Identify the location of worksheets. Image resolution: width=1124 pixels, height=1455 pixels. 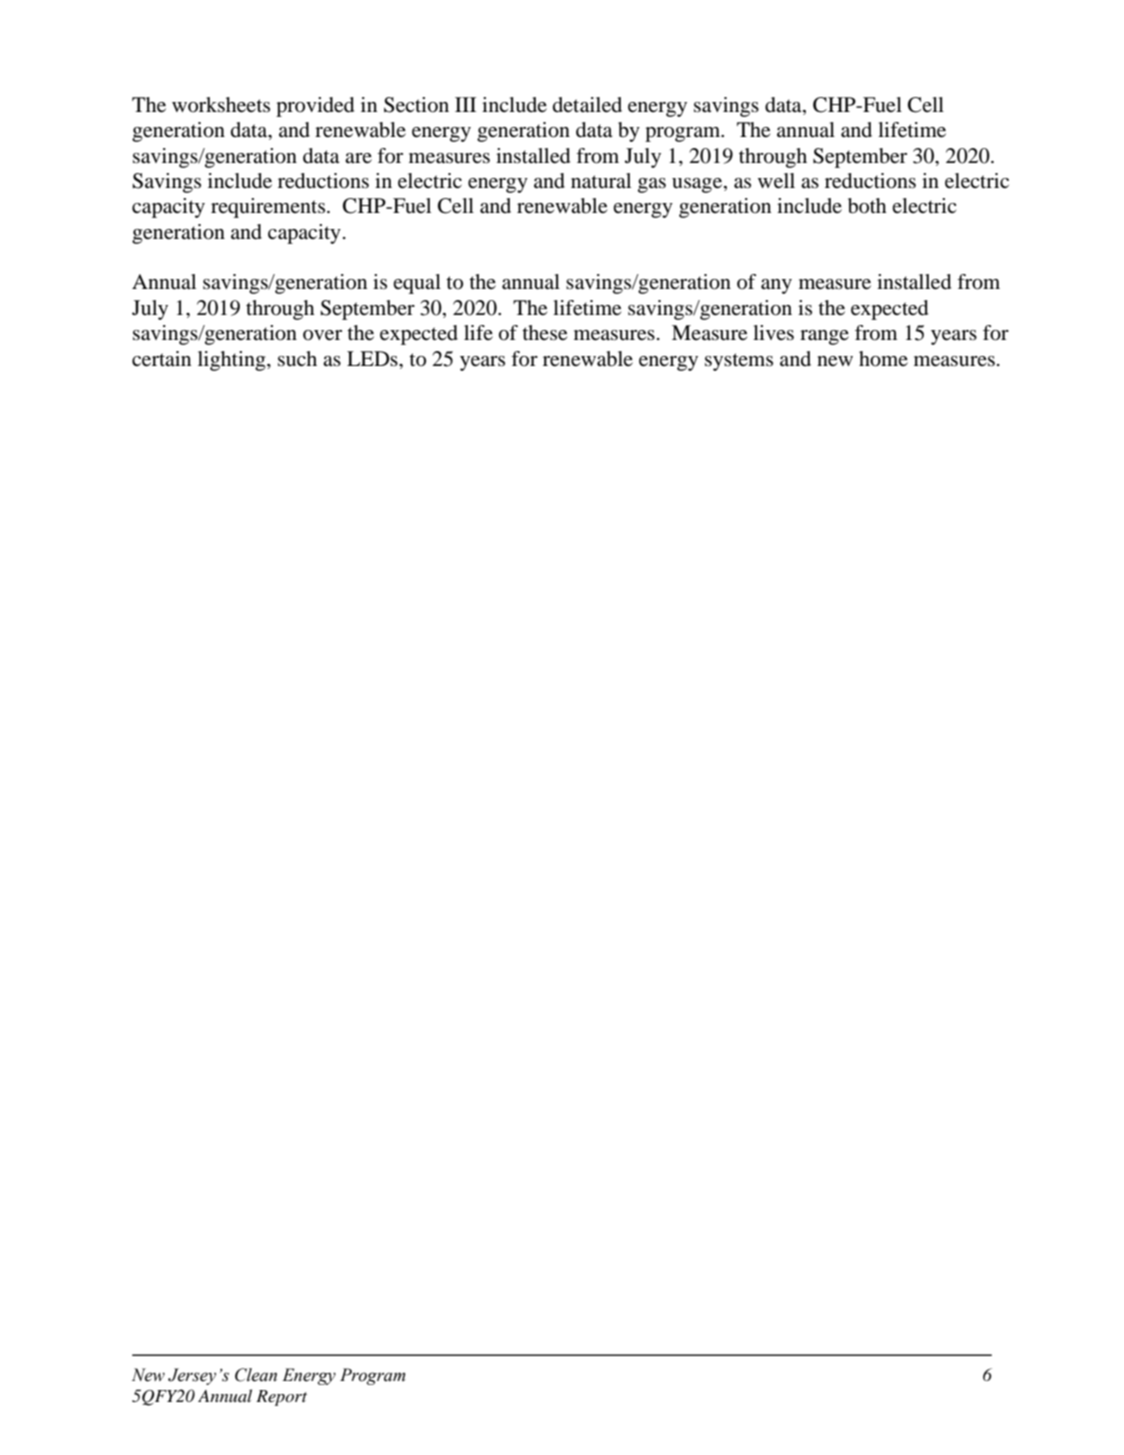
(221, 105).
